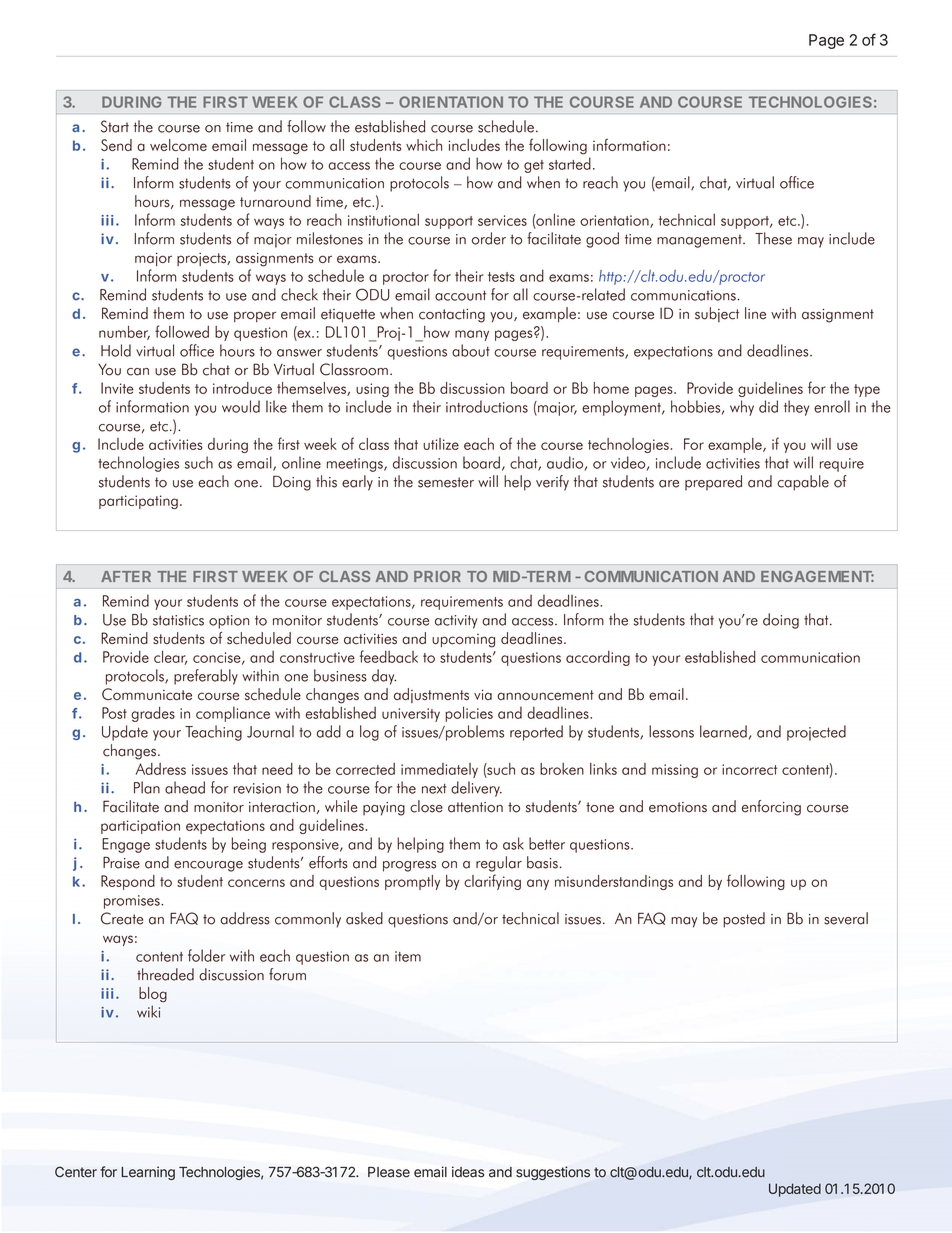  Describe the element at coordinates (773, 238) in the document. I see `These` at that location.
